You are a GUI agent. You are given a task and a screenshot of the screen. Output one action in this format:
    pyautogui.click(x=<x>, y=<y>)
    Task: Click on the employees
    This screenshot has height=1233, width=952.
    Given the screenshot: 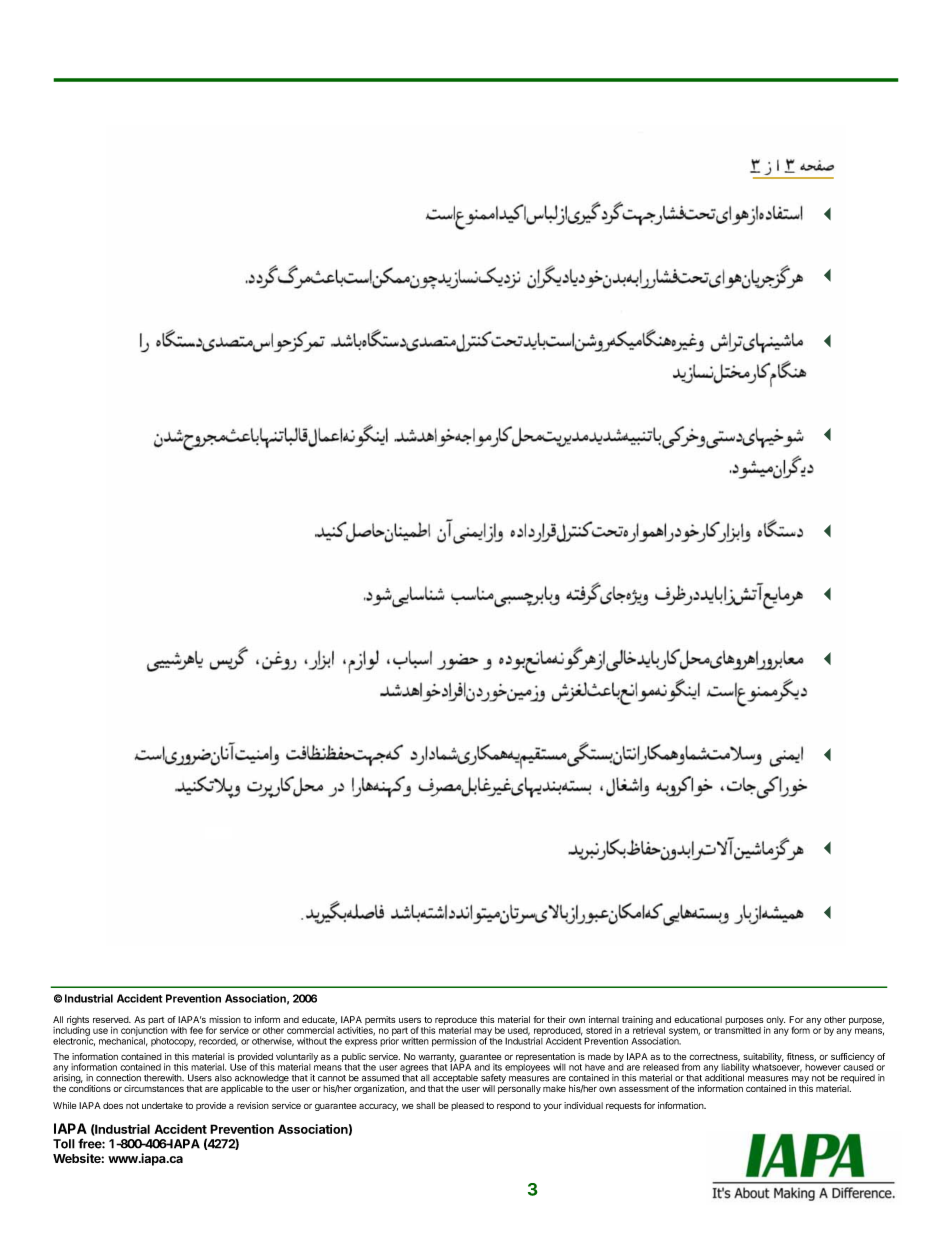 What is the action you would take?
    pyautogui.click(x=527, y=1068)
